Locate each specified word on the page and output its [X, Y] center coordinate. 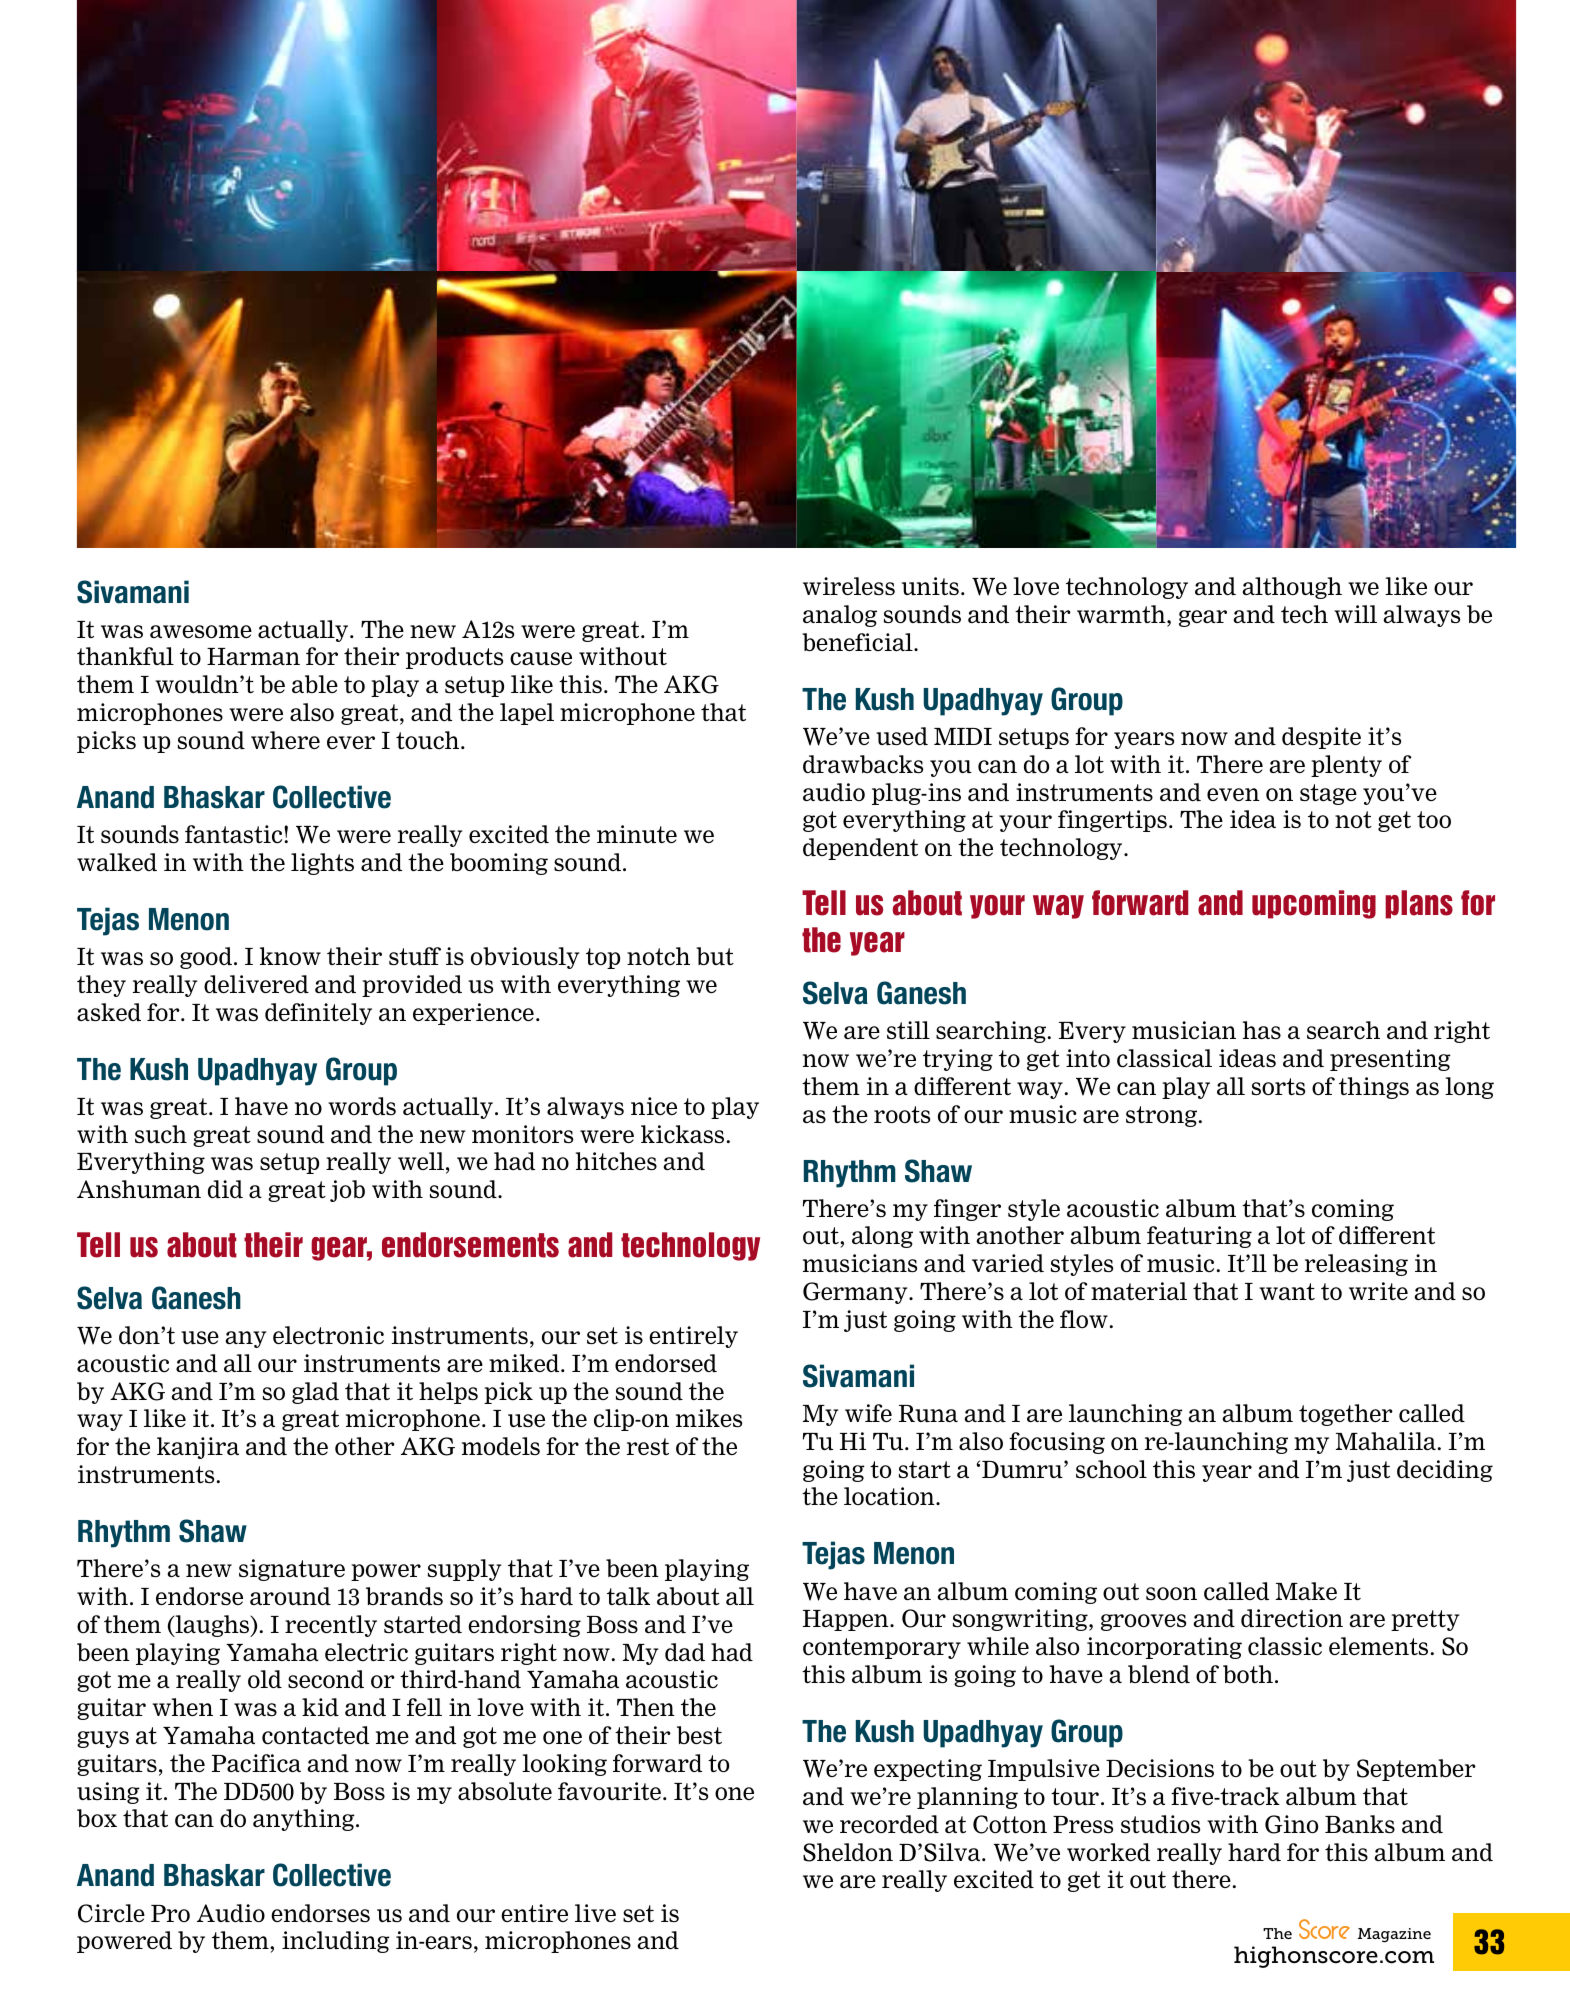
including [336, 1942]
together [1346, 1415]
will [1355, 614]
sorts [1278, 1086]
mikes [709, 1418]
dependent [860, 849]
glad [315, 1393]
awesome [201, 631]
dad [685, 1652]
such [161, 1134]
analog [840, 616]
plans [1419, 904]
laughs [212, 1626]
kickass [682, 1134]
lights [322, 864]
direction [1292, 1618]
